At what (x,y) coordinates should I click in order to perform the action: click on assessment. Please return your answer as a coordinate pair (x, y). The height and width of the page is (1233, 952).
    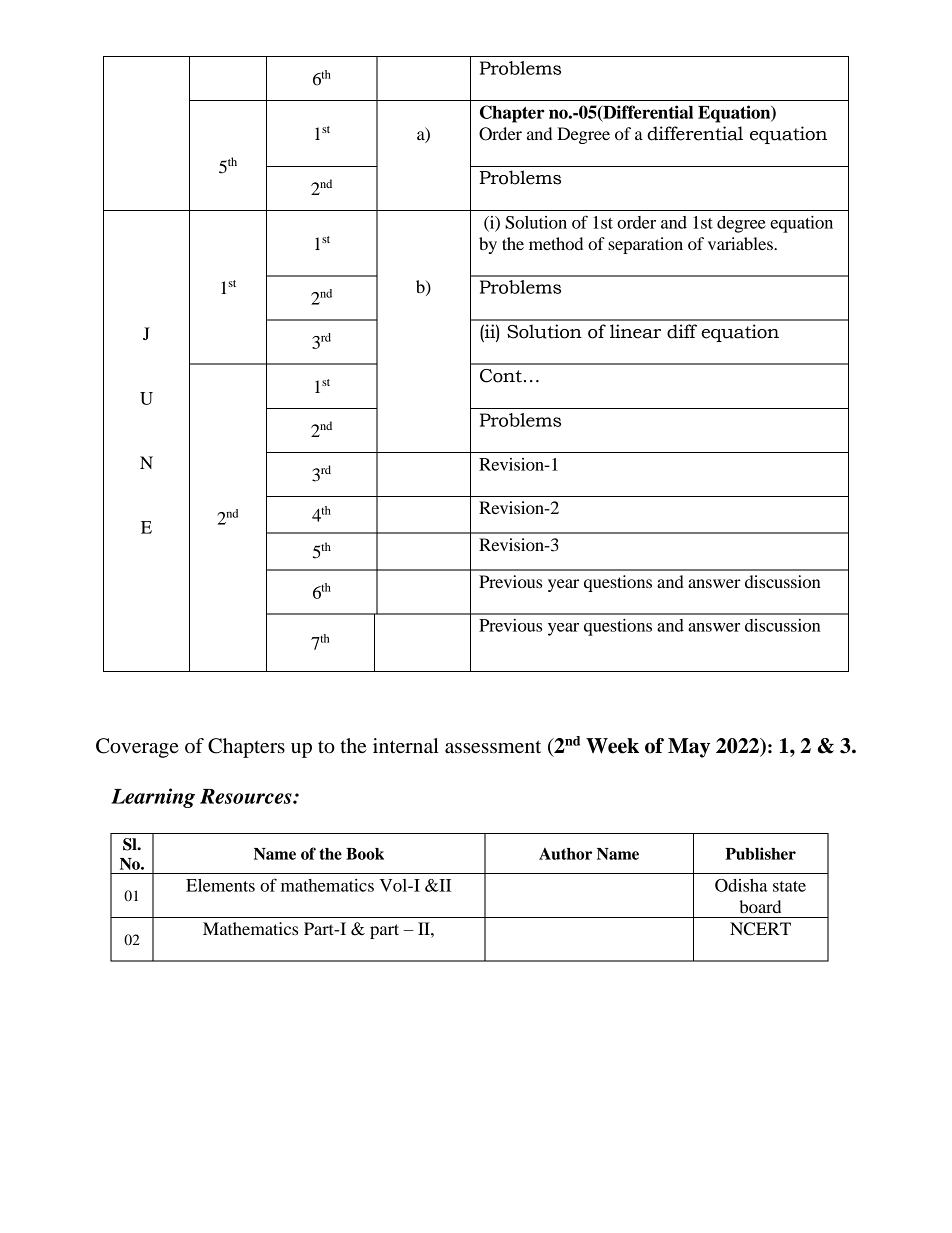
    Looking at the image, I should click on (493, 747).
